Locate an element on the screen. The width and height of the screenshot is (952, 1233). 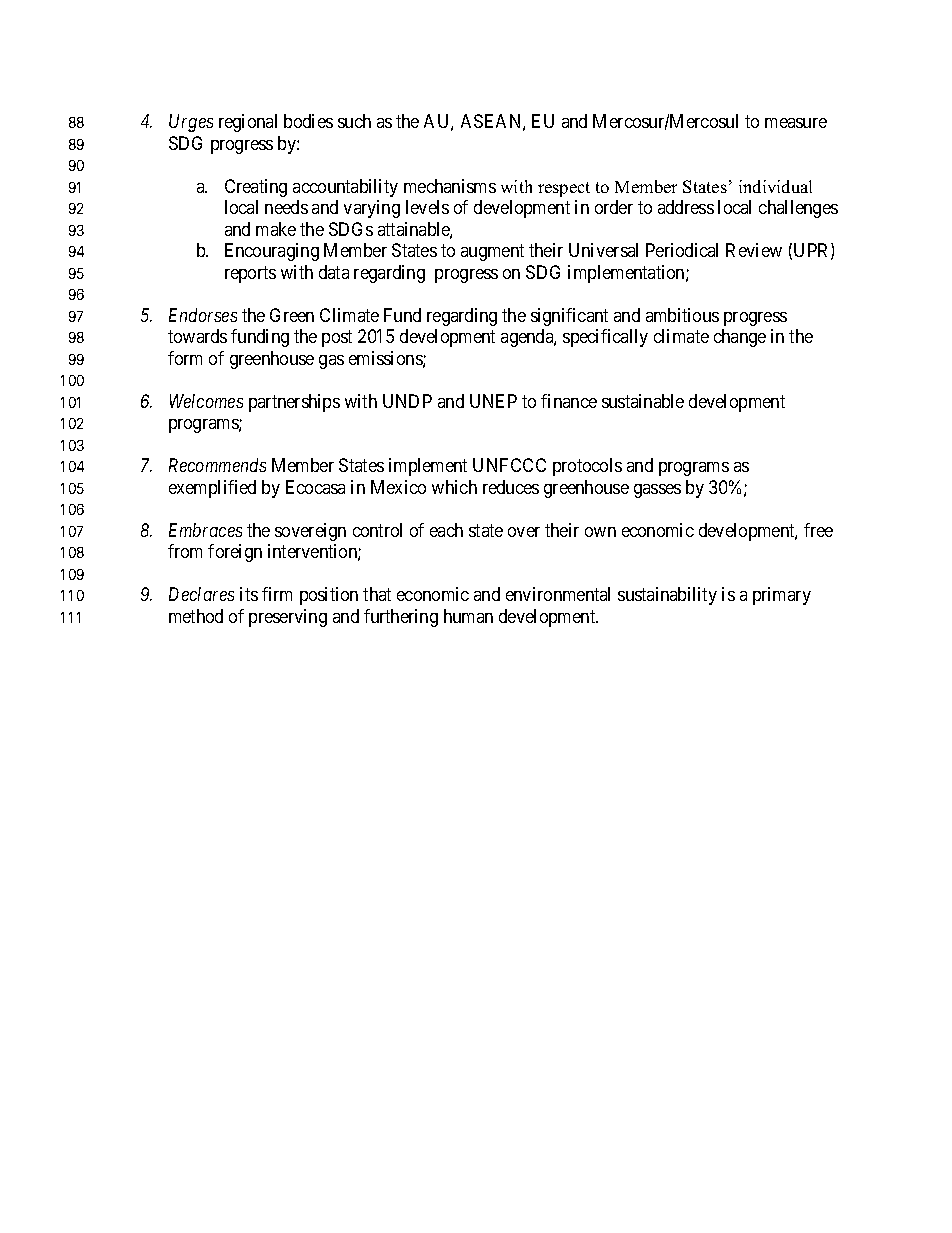
human is located at coordinates (468, 616).
